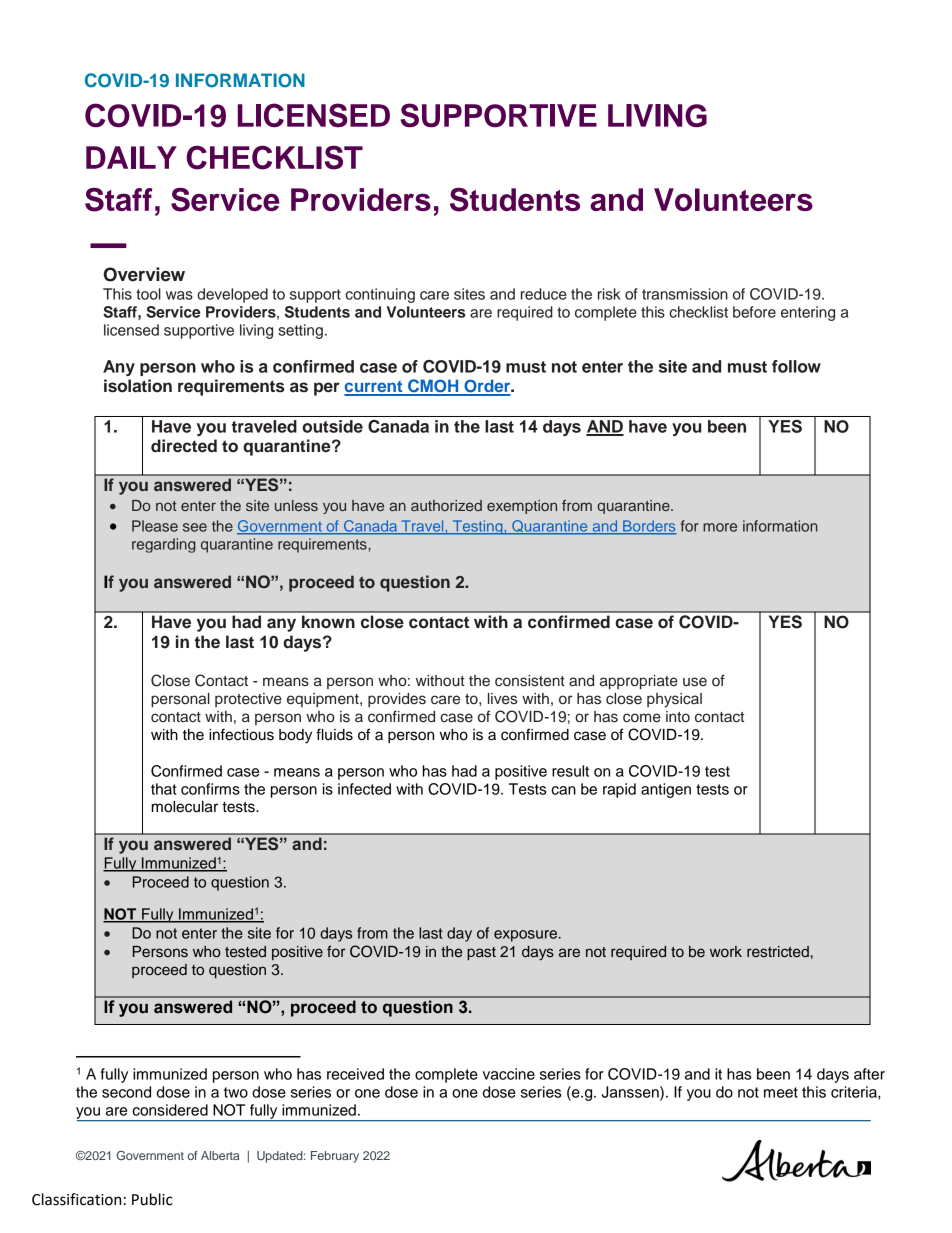 The height and width of the image is (1233, 952). What do you see at coordinates (248, 700) in the image?
I see `protective` at bounding box center [248, 700].
